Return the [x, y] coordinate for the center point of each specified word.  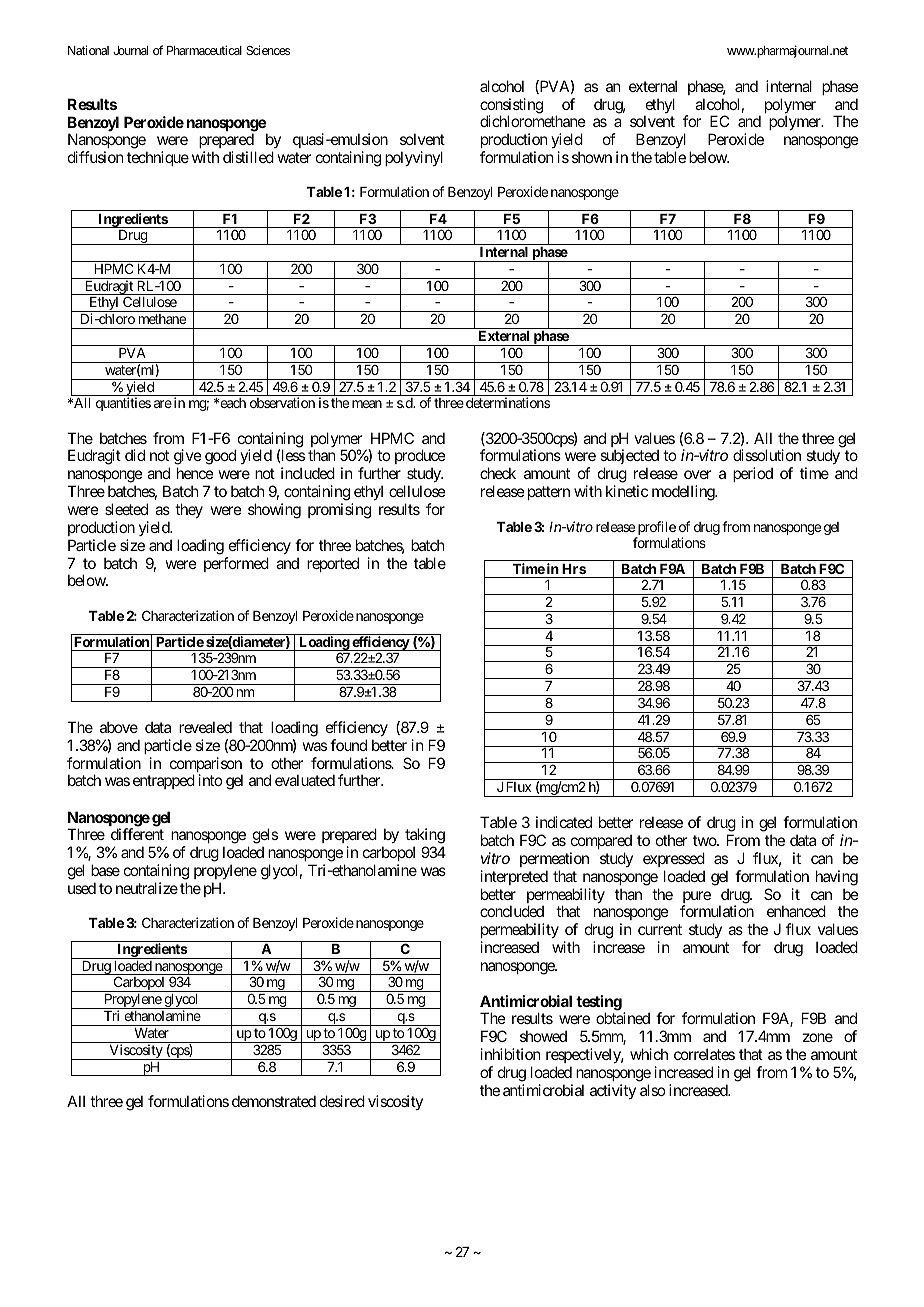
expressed [674, 859]
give [188, 458]
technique [158, 158]
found [348, 745]
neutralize [147, 888]
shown [592, 157]
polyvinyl [414, 158]
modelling [684, 493]
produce [420, 458]
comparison [206, 766]
